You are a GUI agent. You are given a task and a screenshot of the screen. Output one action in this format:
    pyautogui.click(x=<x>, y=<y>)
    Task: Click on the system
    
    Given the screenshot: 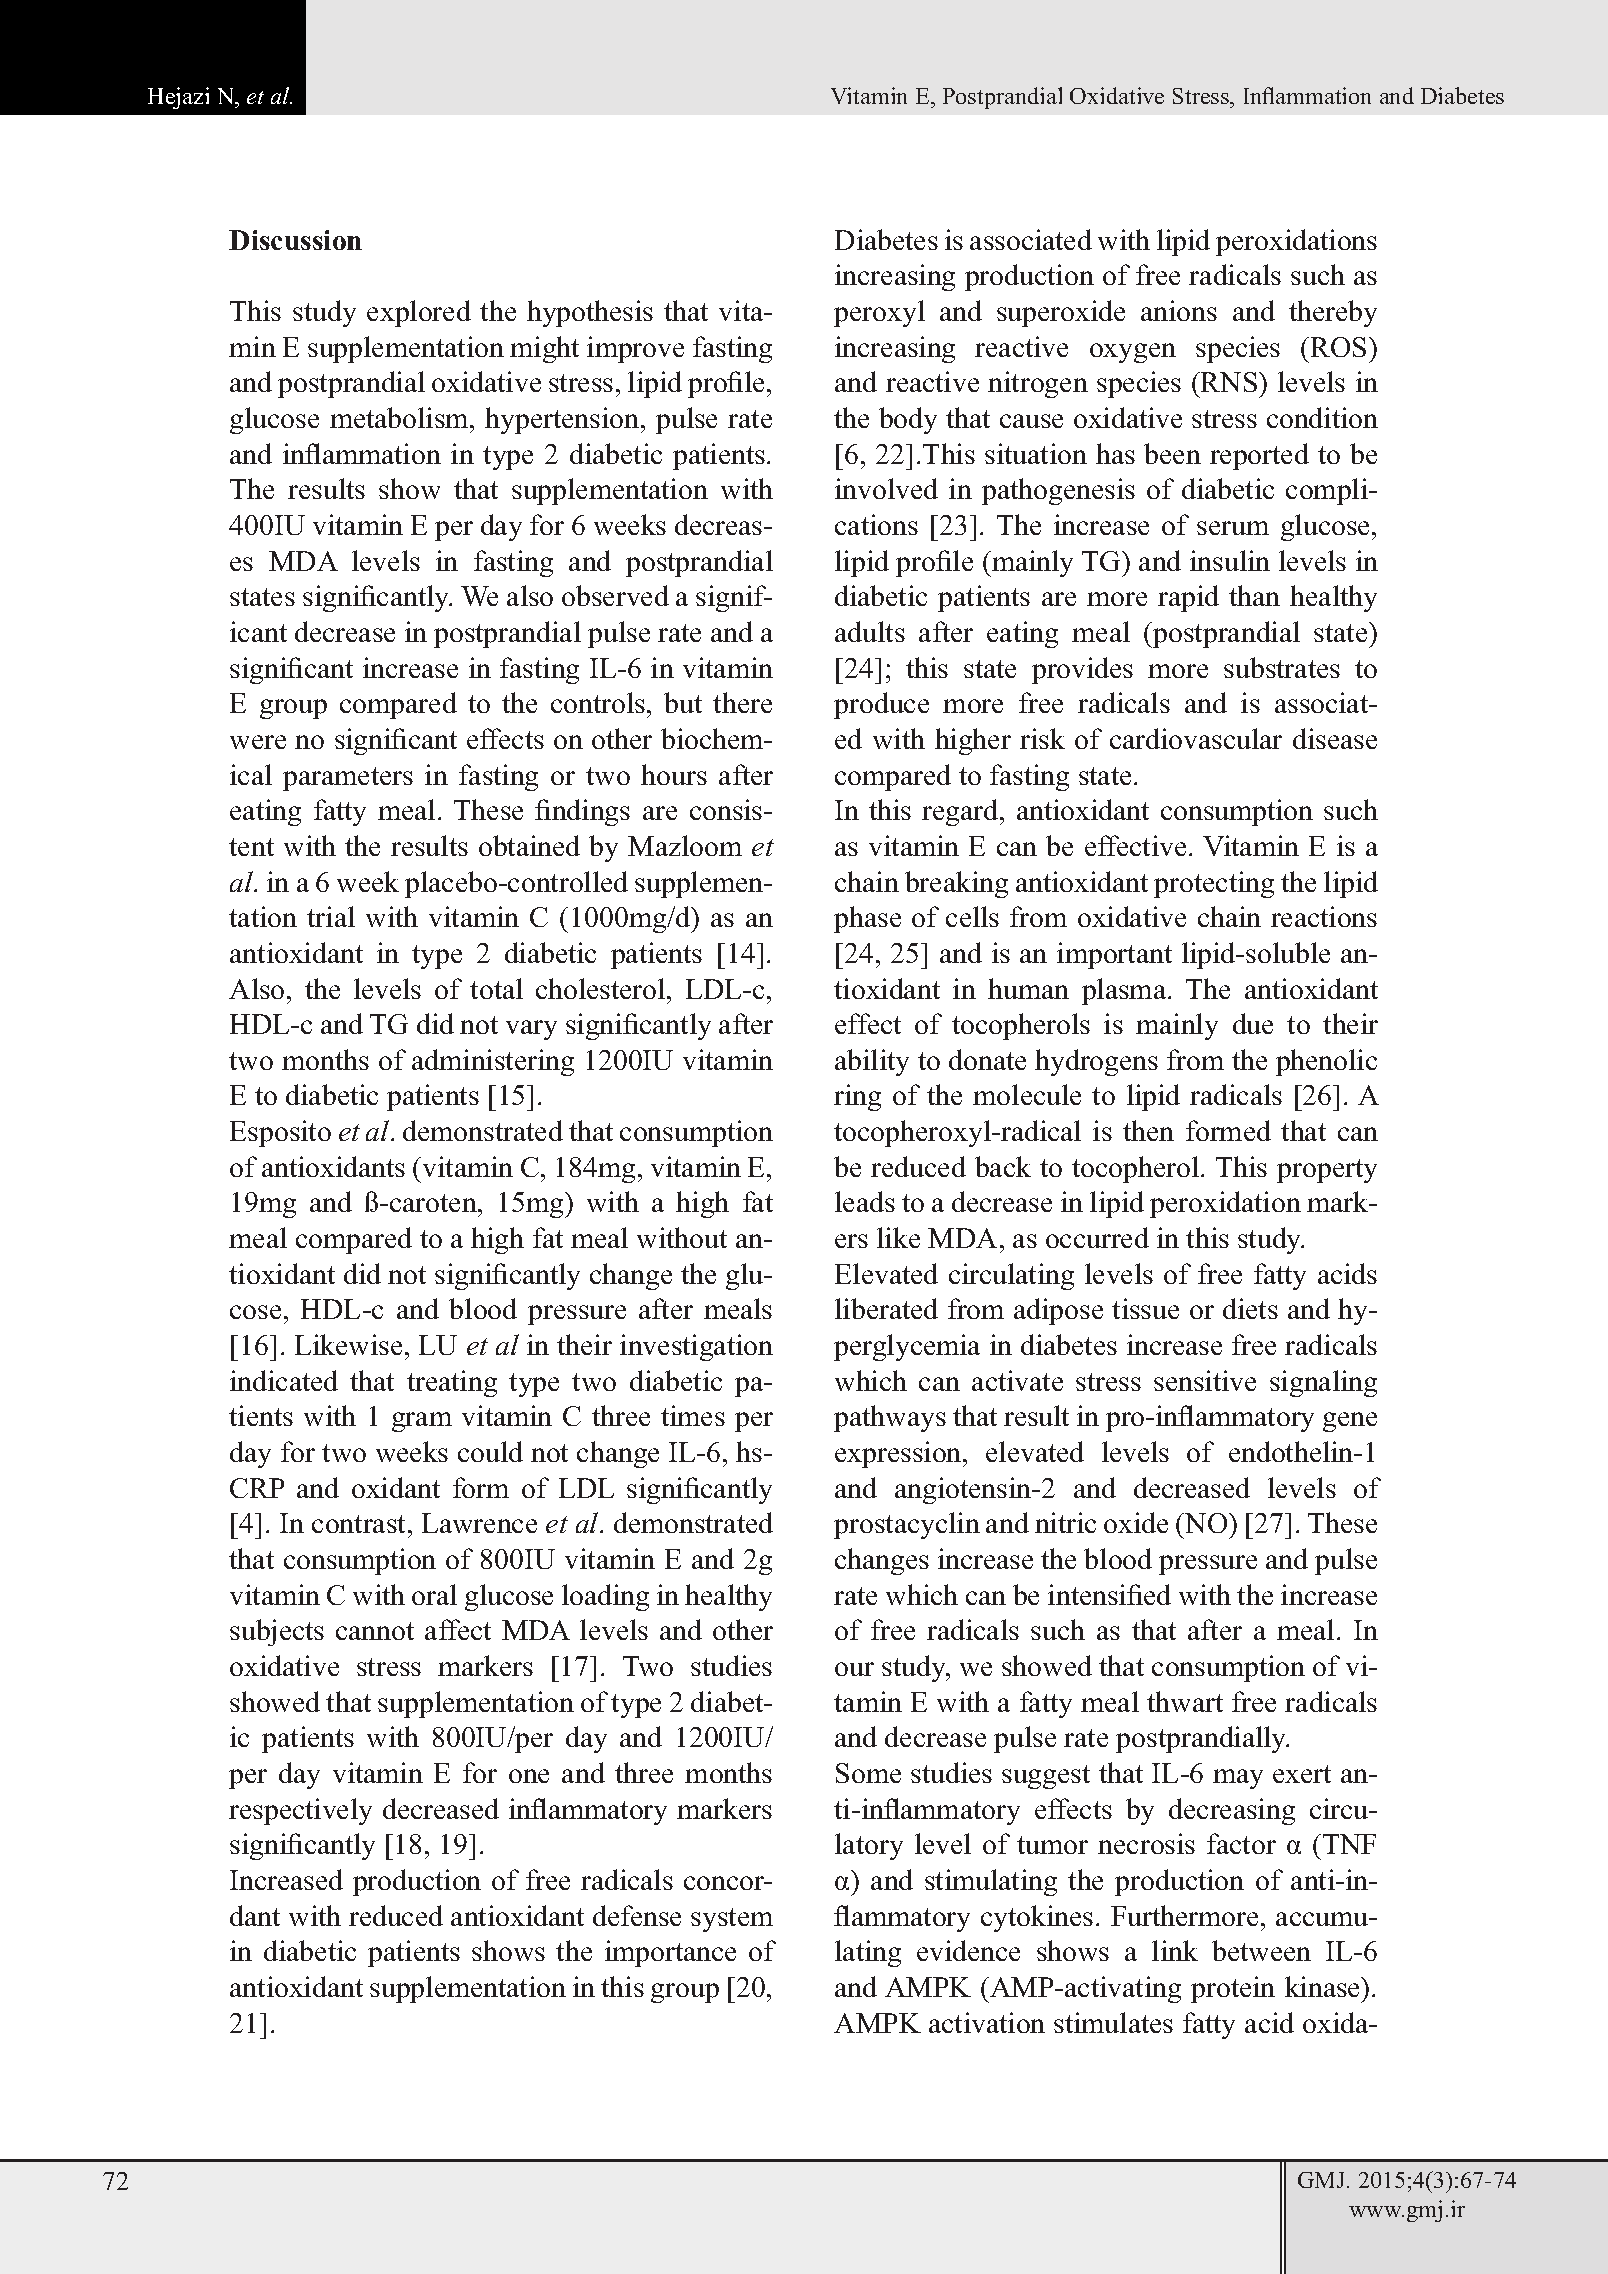 What is the action you would take?
    pyautogui.click(x=732, y=1920)
